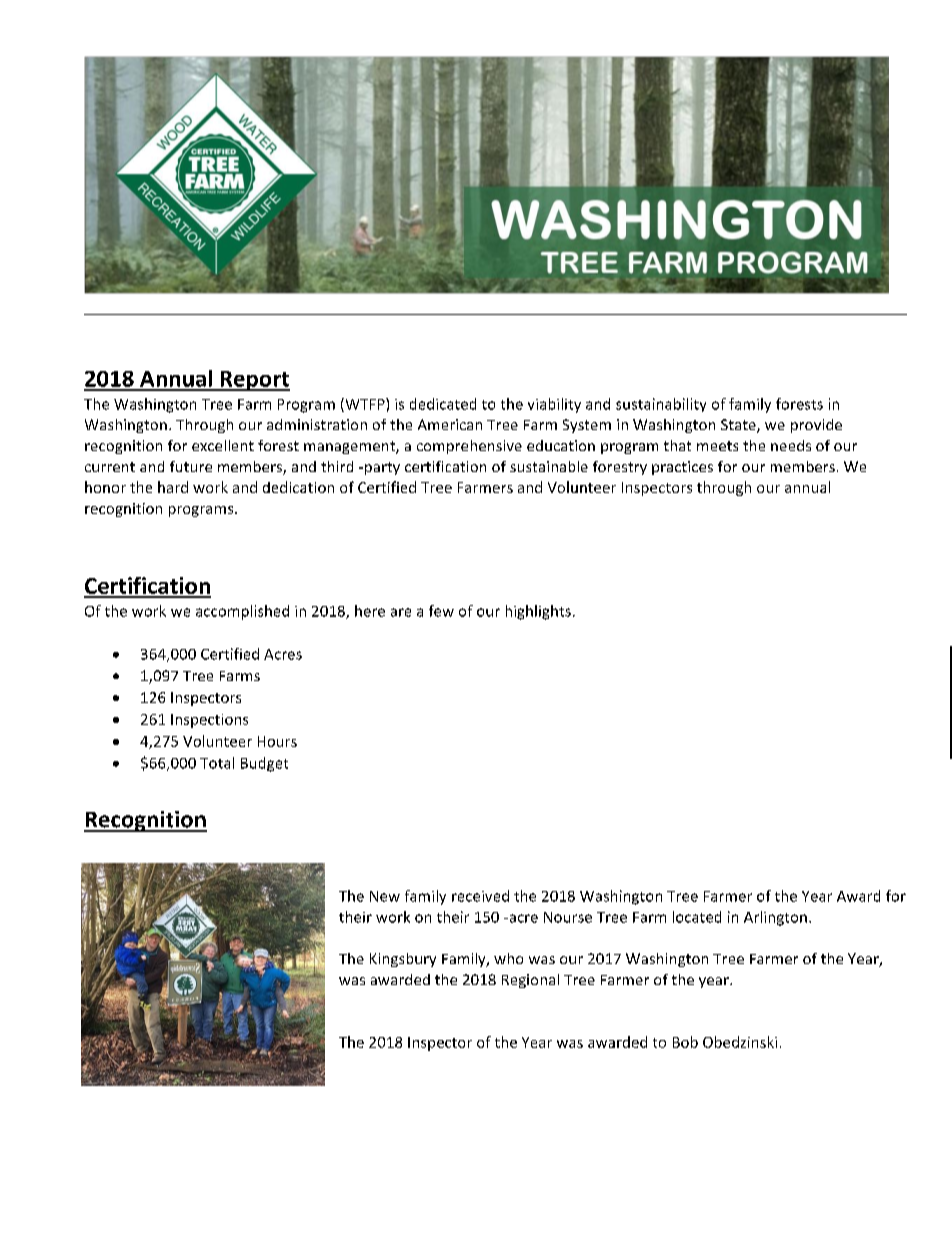 The height and width of the document is (1233, 952). Describe the element at coordinates (385, 896) in the document. I see `New` at that location.
